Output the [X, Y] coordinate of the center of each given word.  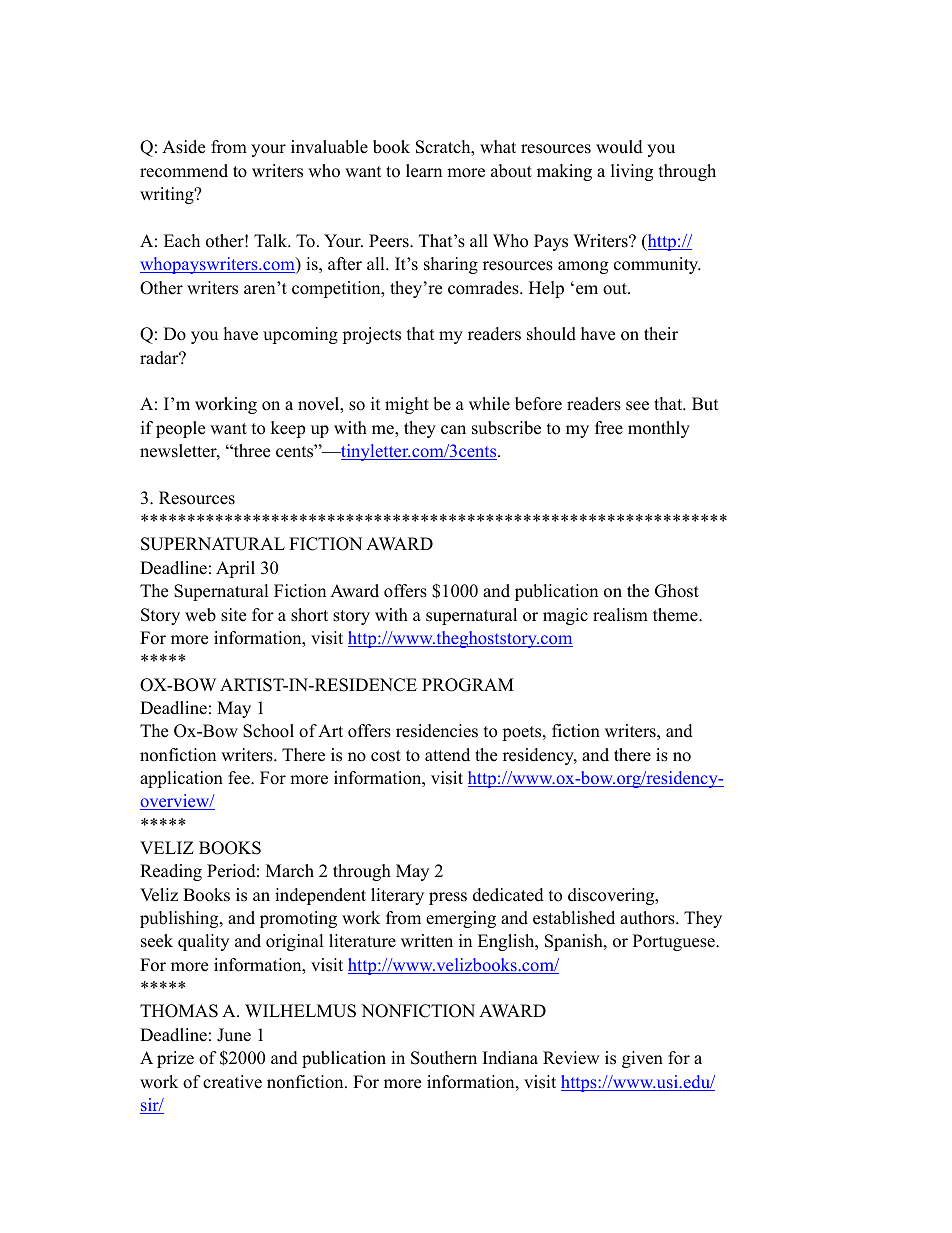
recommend [184, 171]
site [233, 615]
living [632, 172]
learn [424, 171]
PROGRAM [468, 685]
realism [620, 615]
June [234, 1035]
